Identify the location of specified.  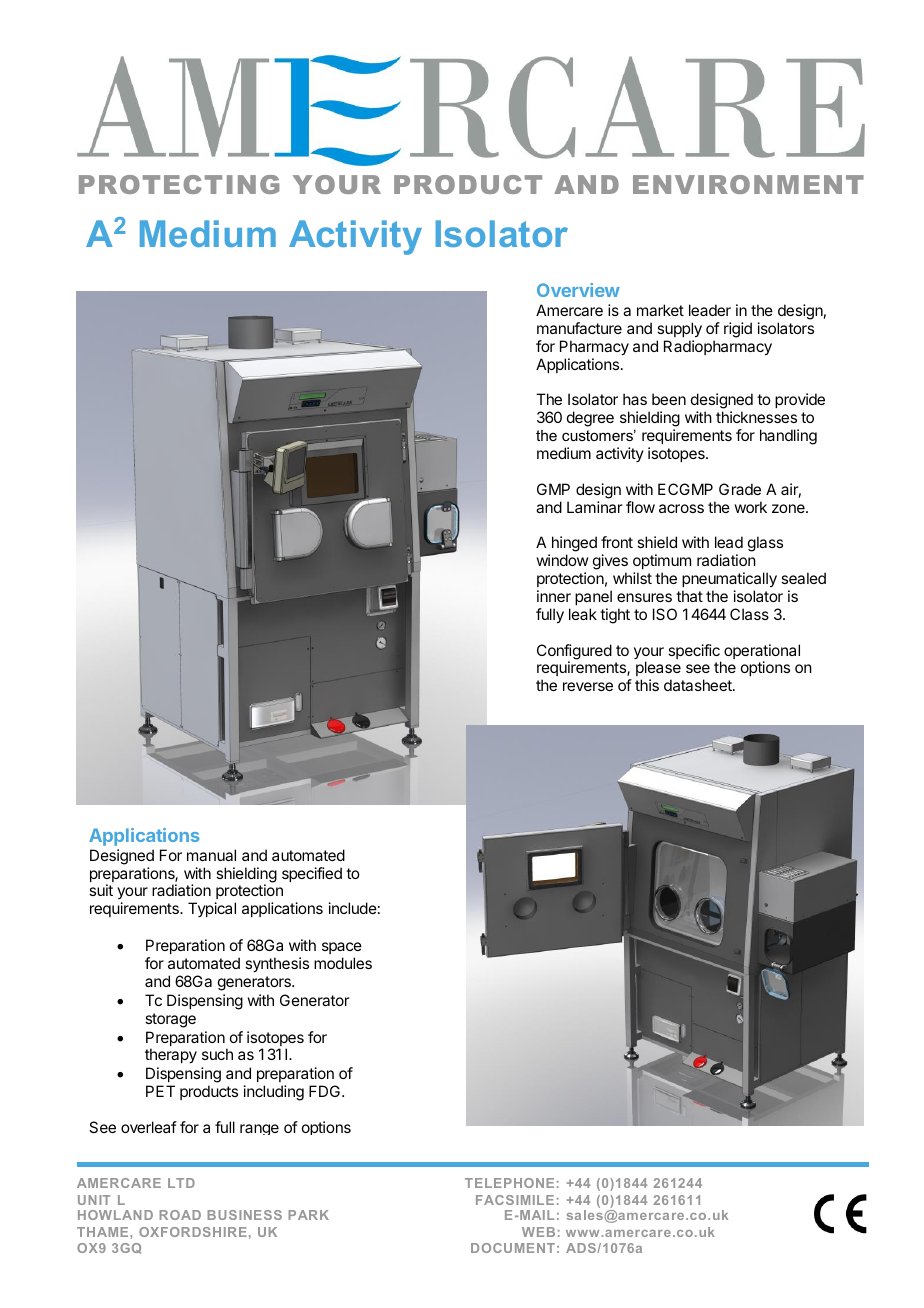
(312, 874).
